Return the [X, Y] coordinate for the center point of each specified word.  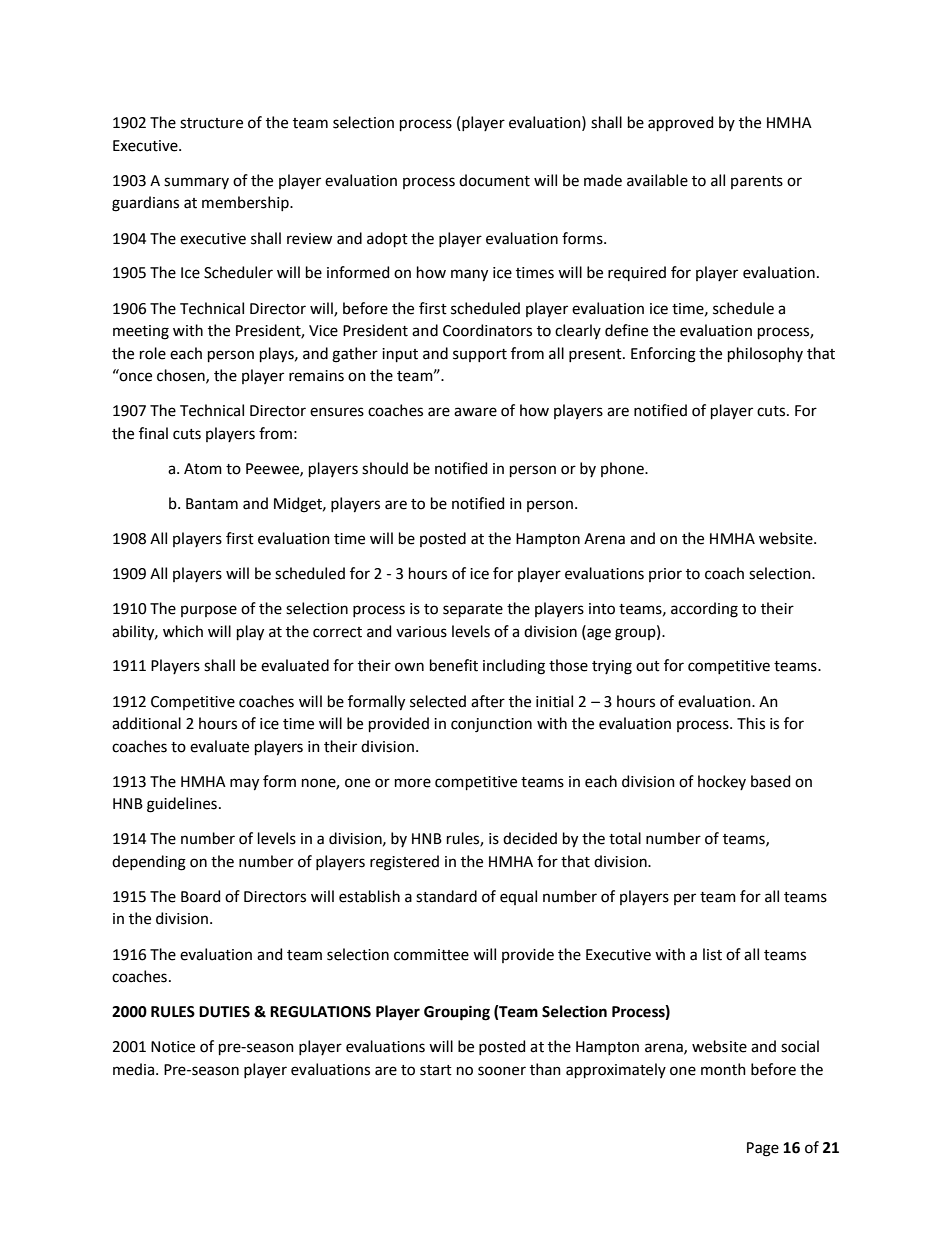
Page [763, 1149]
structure [211, 123]
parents [757, 182]
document [494, 180]
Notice [173, 1047]
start [436, 1070]
